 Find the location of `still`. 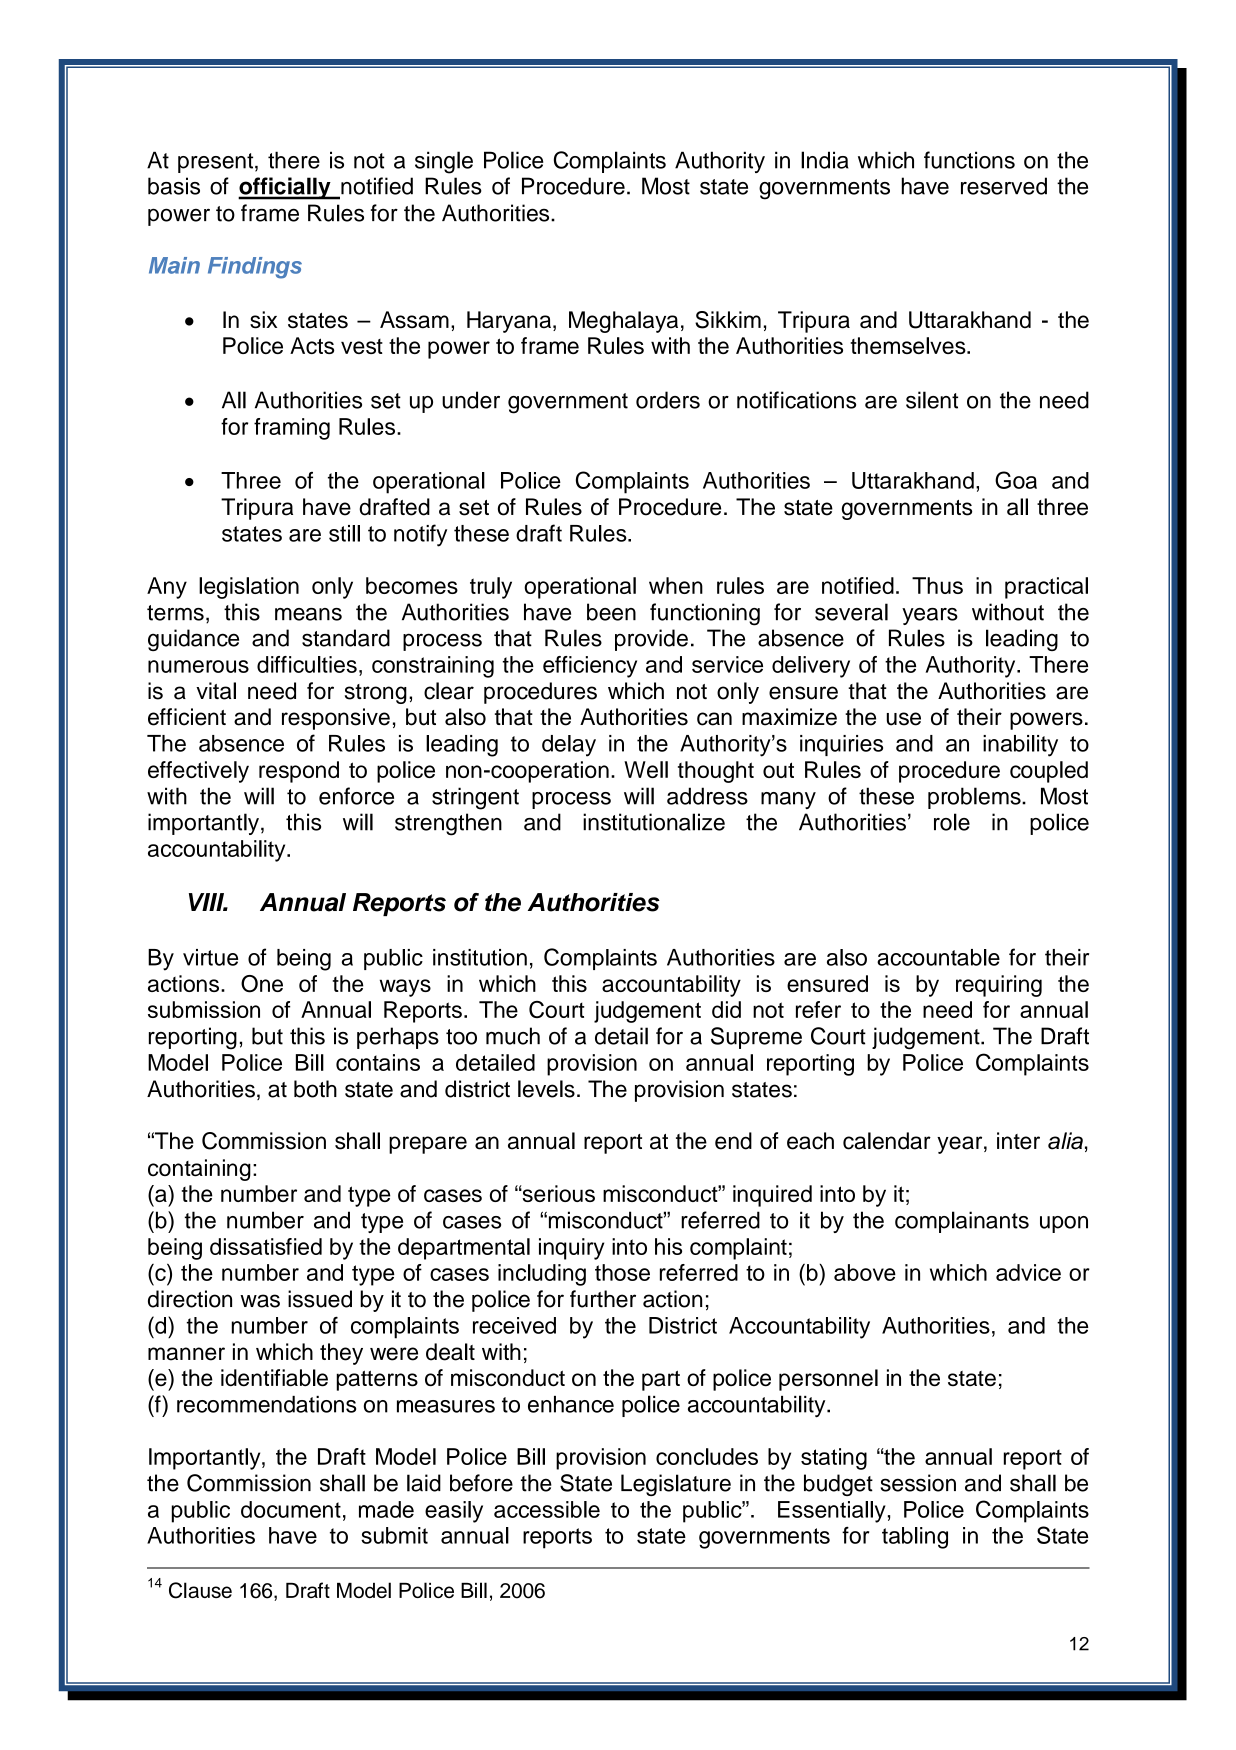

still is located at coordinates (344, 533).
